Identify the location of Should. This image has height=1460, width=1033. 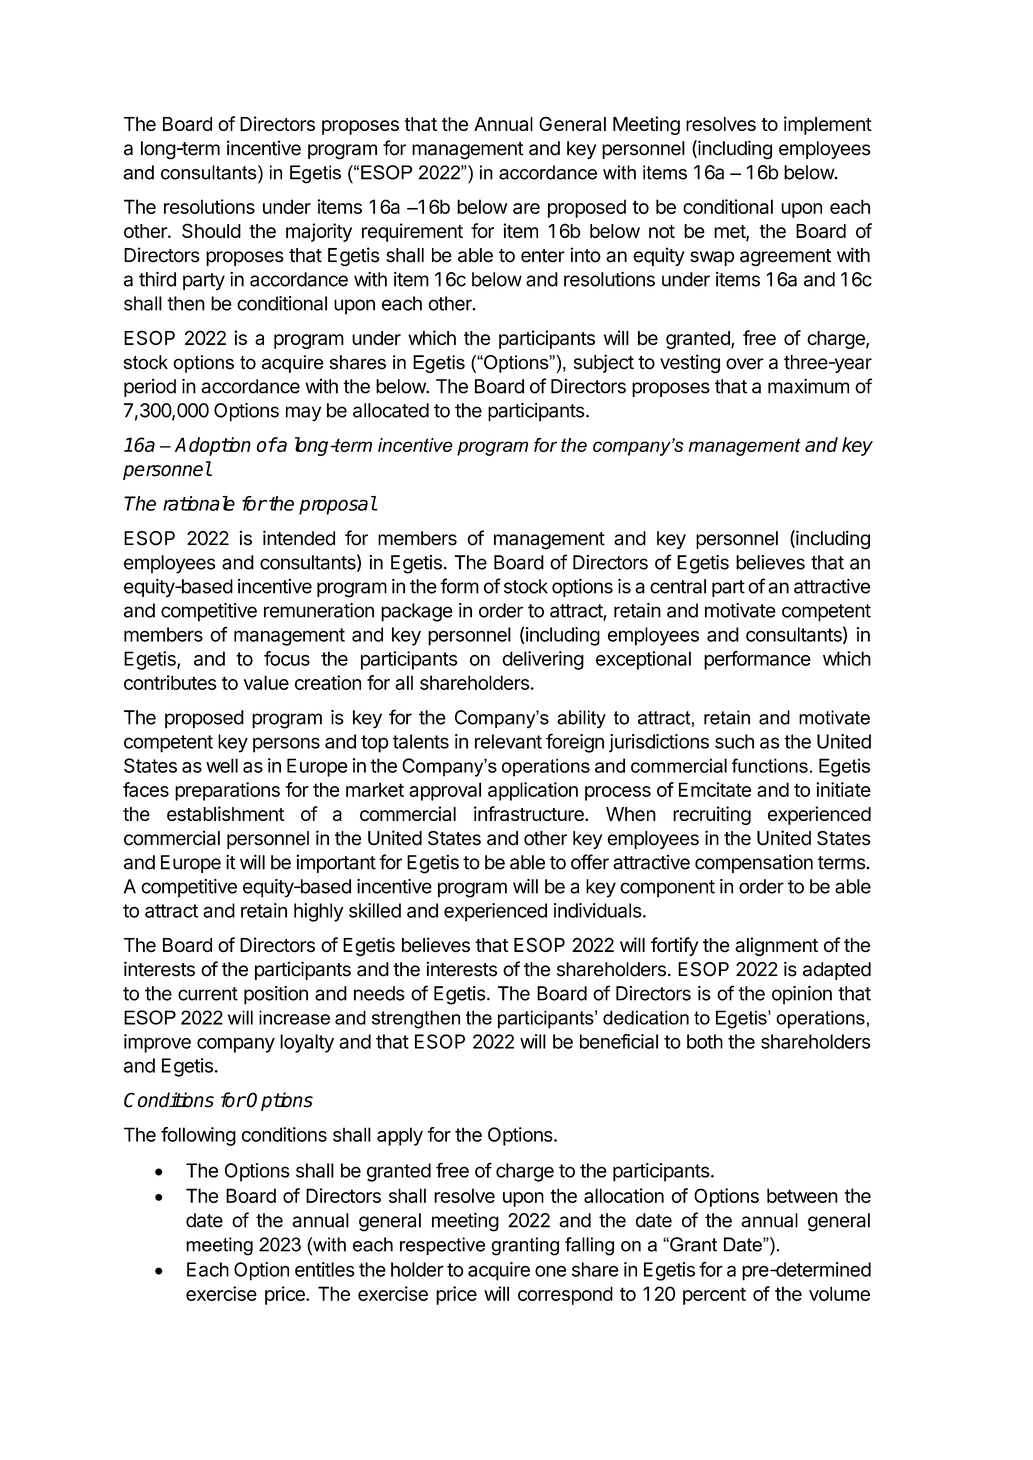
(211, 230).
